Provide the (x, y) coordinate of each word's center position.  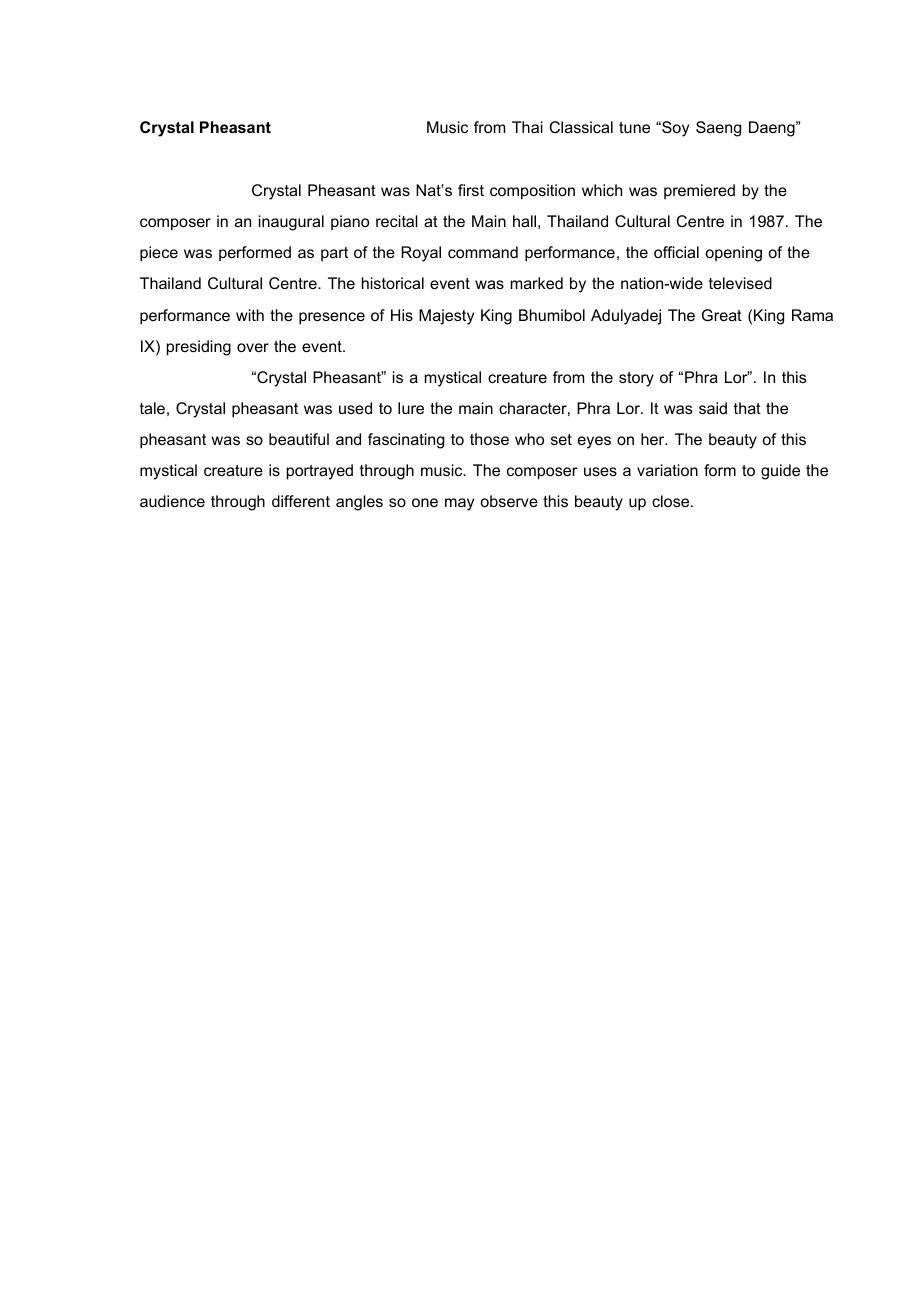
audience (172, 501)
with (250, 315)
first (471, 190)
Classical (581, 127)
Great (722, 315)
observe (509, 501)
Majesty (446, 317)
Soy (674, 129)
